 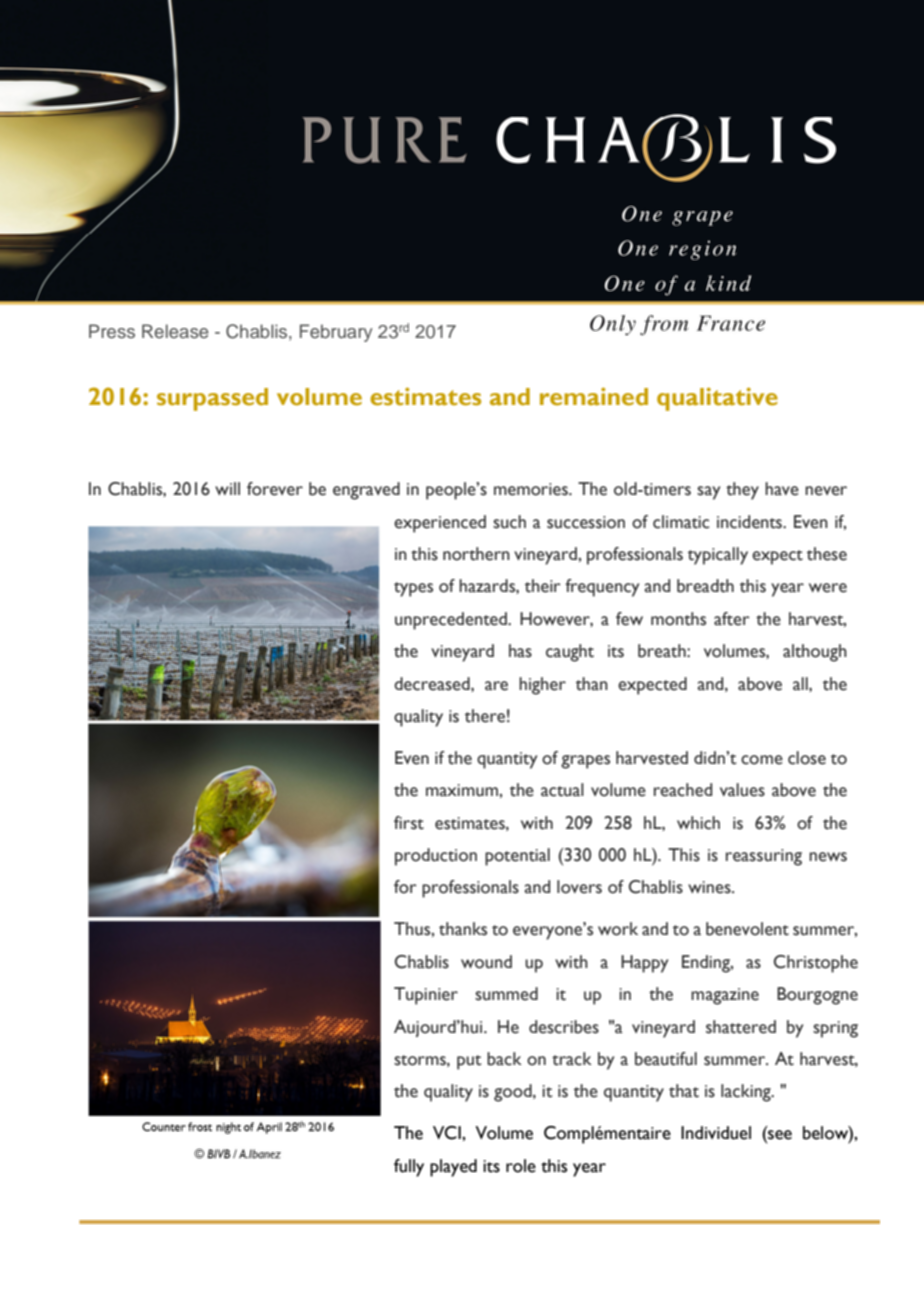 What do you see at coordinates (762, 760) in the image?
I see `come` at bounding box center [762, 760].
